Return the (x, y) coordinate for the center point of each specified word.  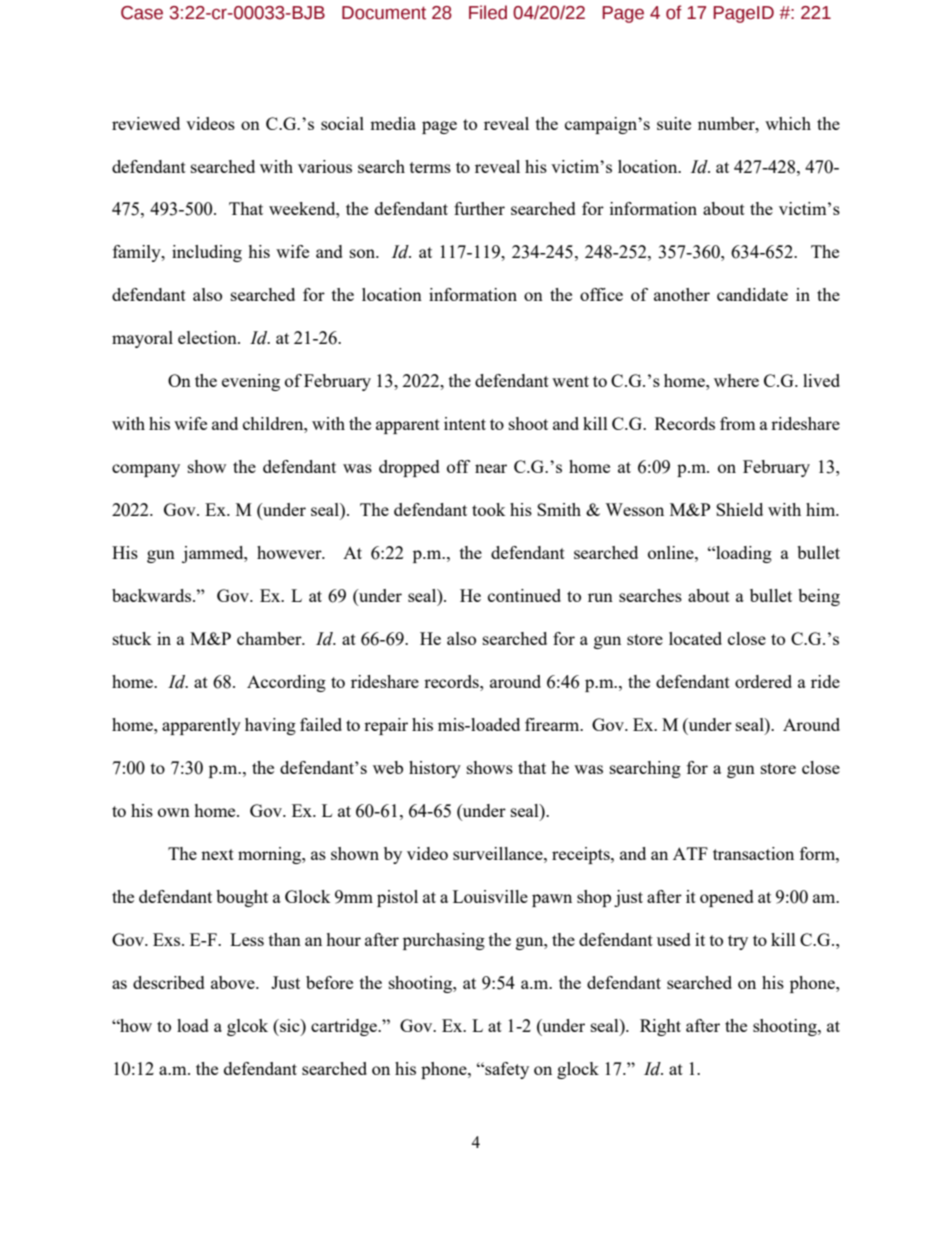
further (479, 208)
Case (142, 13)
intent (465, 423)
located (695, 638)
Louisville (490, 896)
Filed (488, 12)
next (217, 854)
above (234, 982)
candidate (752, 294)
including (207, 253)
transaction (753, 853)
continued (524, 595)
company (146, 470)
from (738, 423)
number (727, 123)
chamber (270, 638)
